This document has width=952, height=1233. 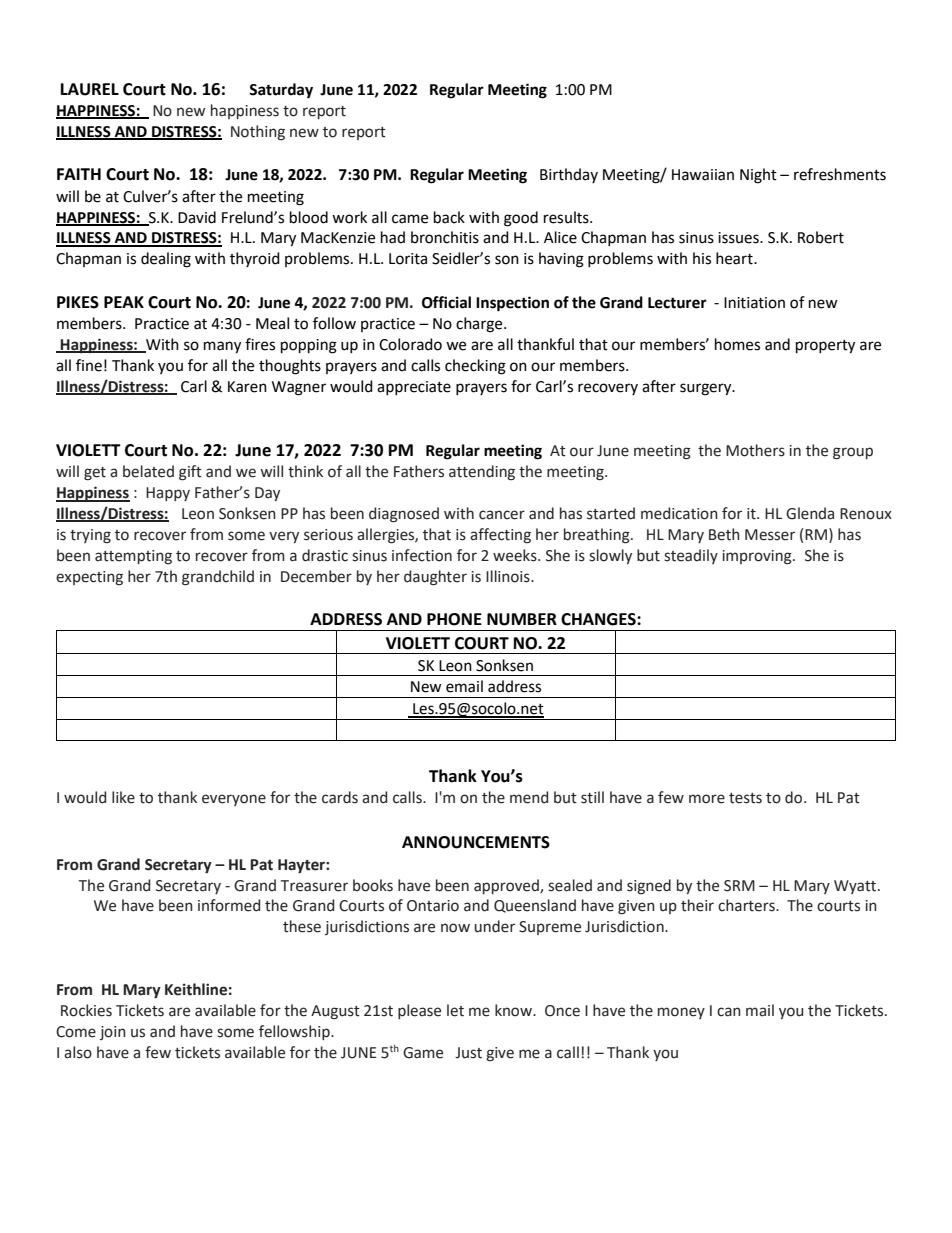 What do you see at coordinates (758, 176) in the document?
I see `Night` at bounding box center [758, 176].
